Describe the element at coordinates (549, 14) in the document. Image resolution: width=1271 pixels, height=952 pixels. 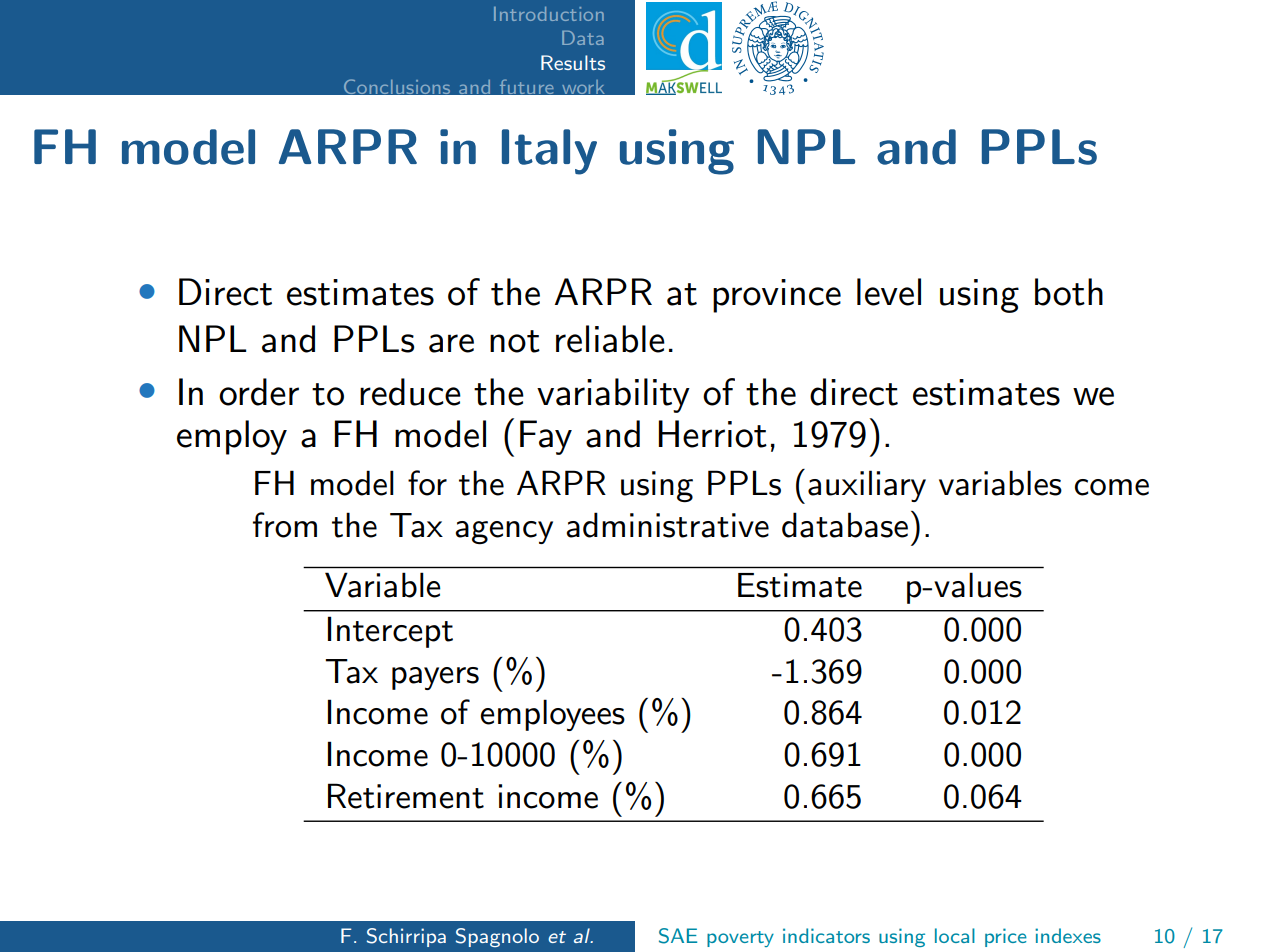
I see `Introduction` at that location.
